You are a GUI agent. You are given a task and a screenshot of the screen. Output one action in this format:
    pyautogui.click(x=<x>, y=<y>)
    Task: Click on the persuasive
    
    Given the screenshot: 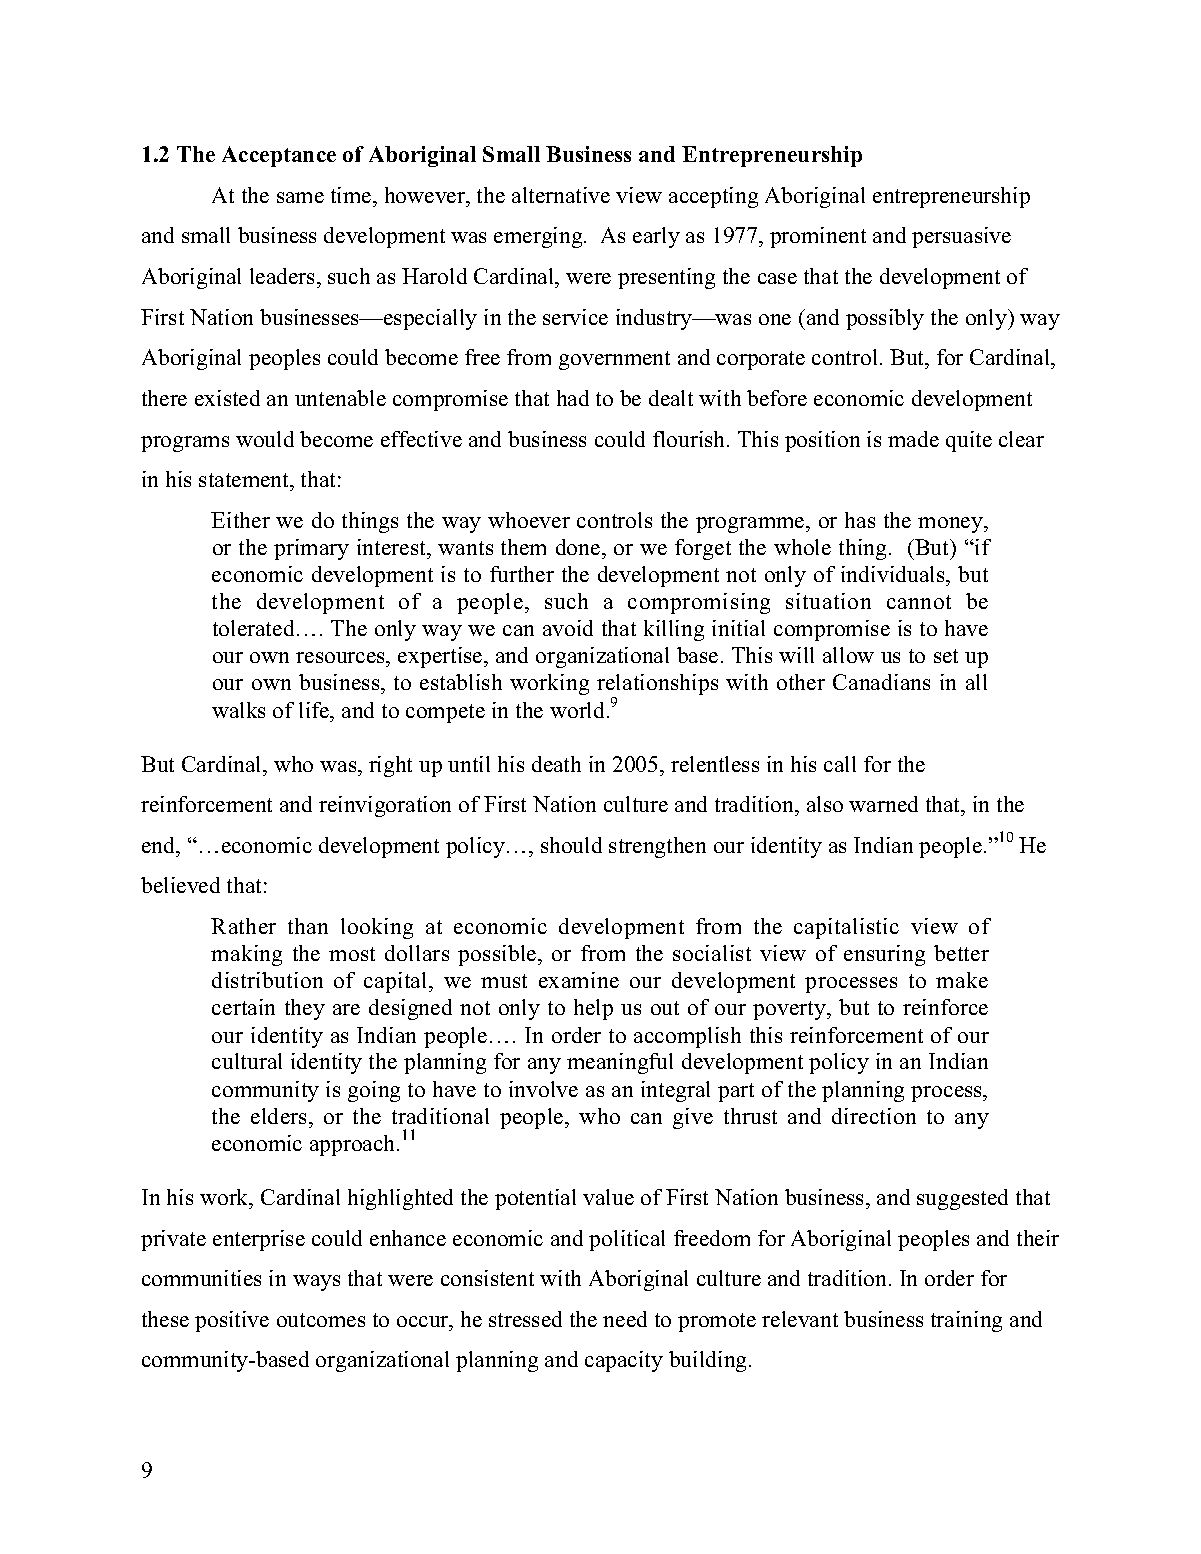 What is the action you would take?
    pyautogui.click(x=961, y=237)
